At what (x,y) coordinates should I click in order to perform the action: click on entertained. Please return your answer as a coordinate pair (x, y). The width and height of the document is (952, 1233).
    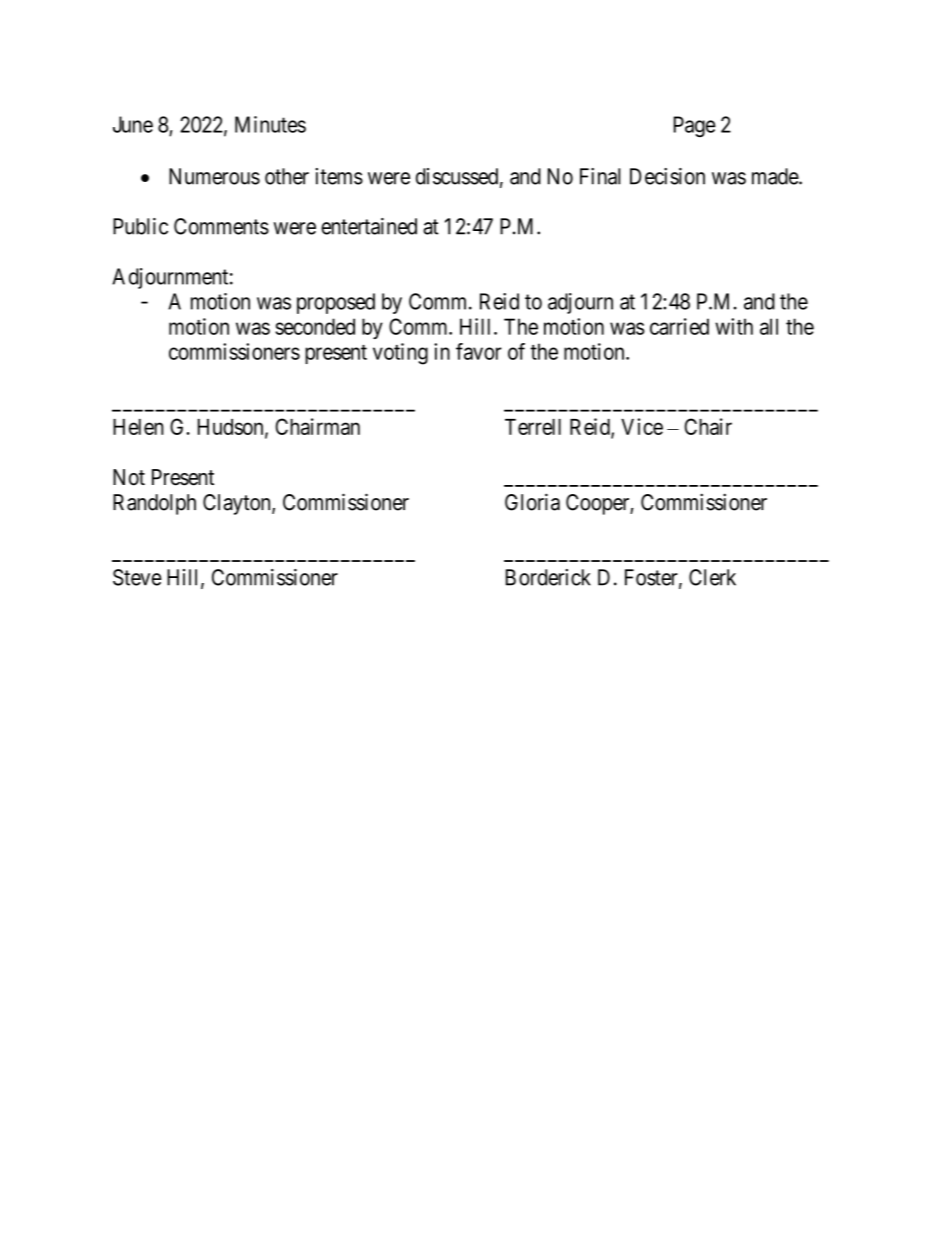
    Looking at the image, I should click on (369, 226).
